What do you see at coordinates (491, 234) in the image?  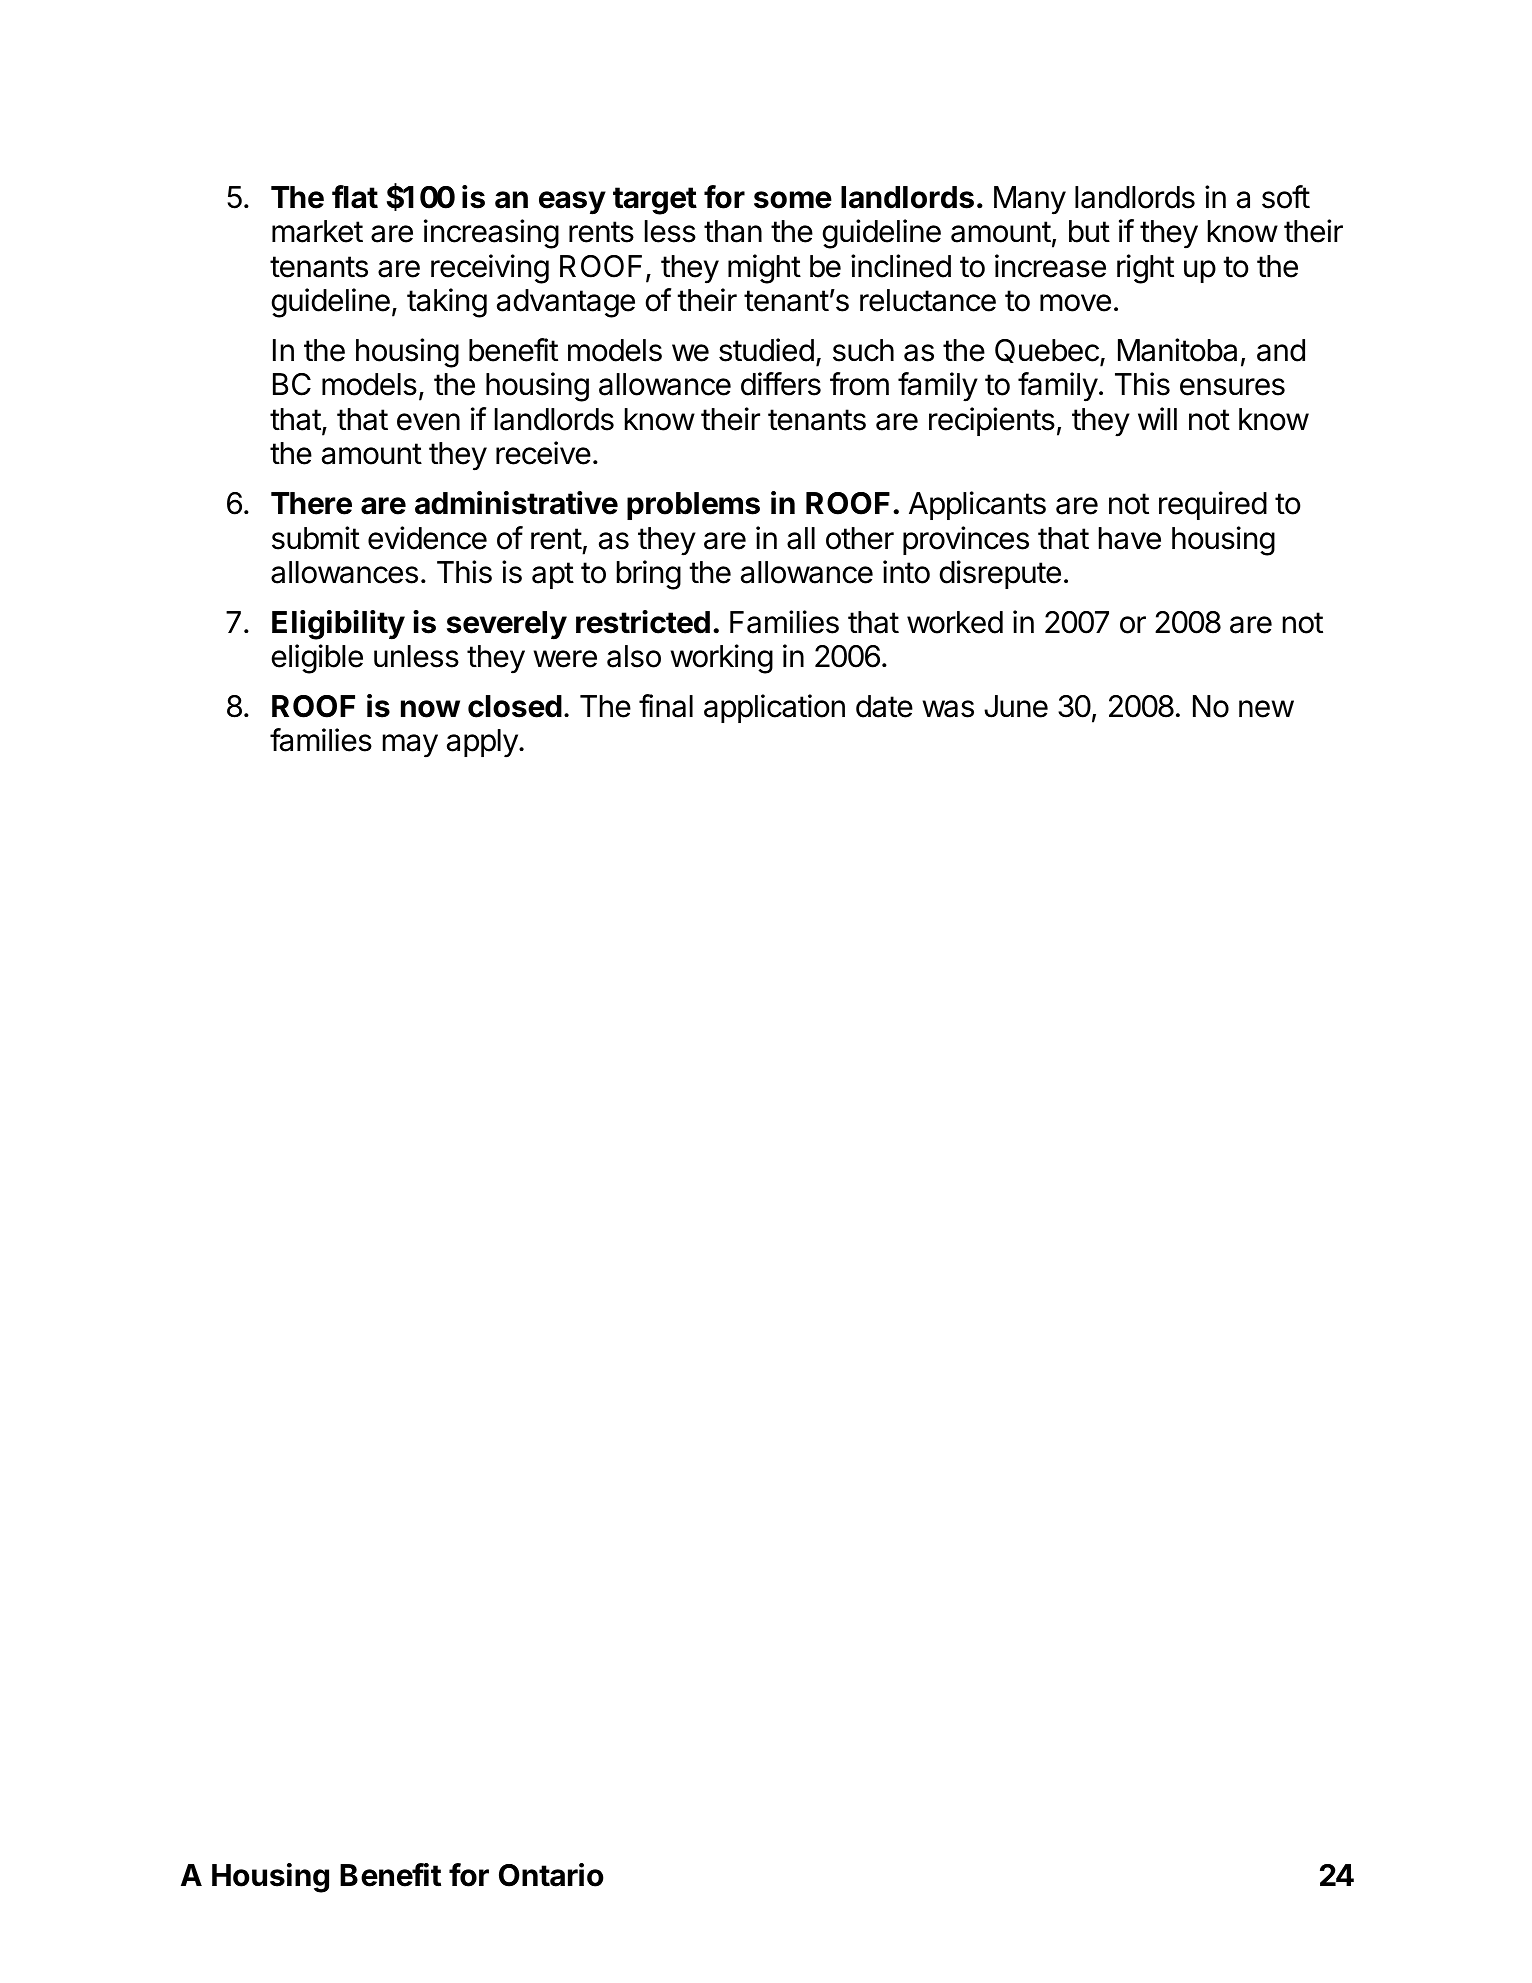 I see `increasing` at bounding box center [491, 234].
